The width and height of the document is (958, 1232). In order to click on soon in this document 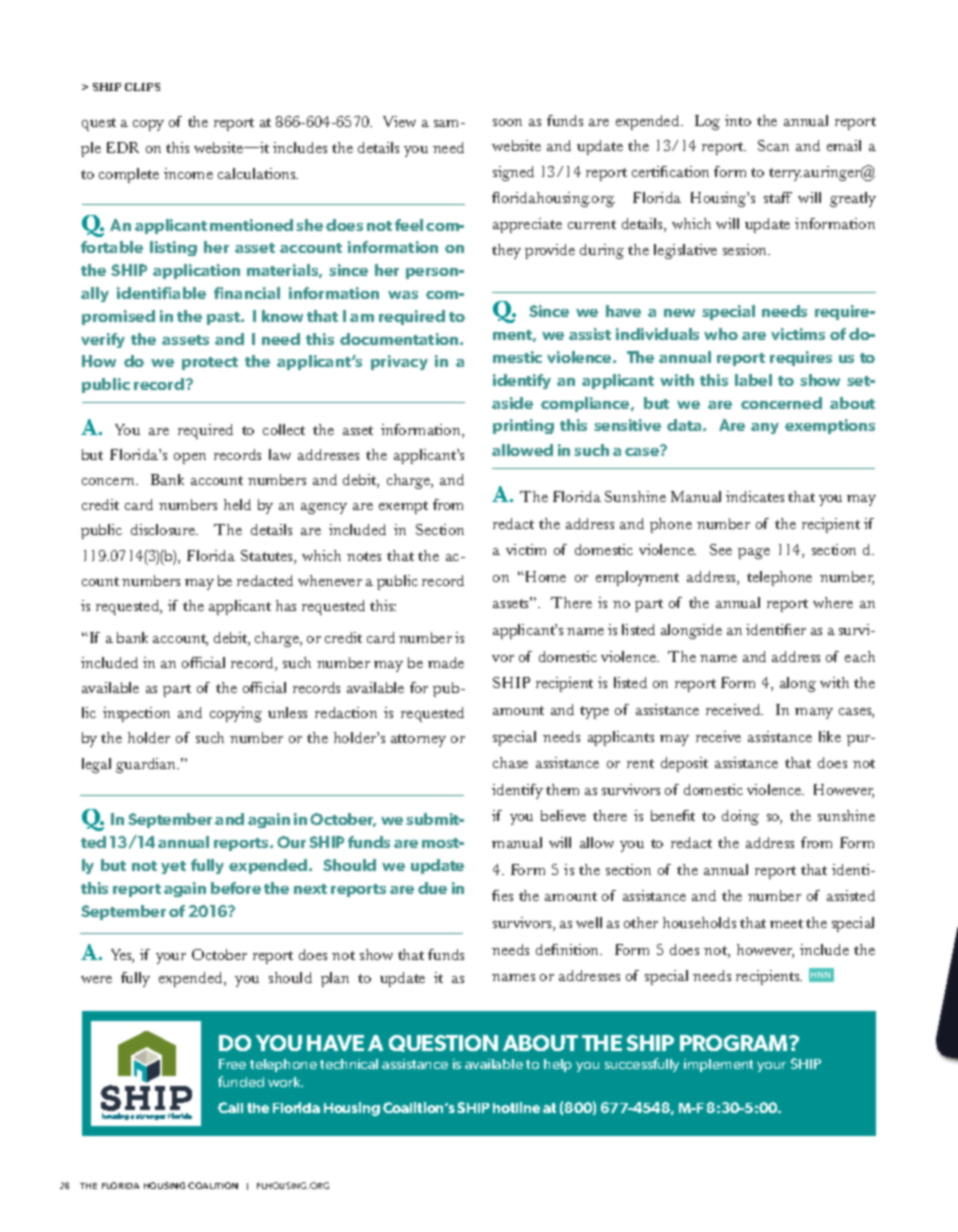, I will do `click(507, 122)`.
